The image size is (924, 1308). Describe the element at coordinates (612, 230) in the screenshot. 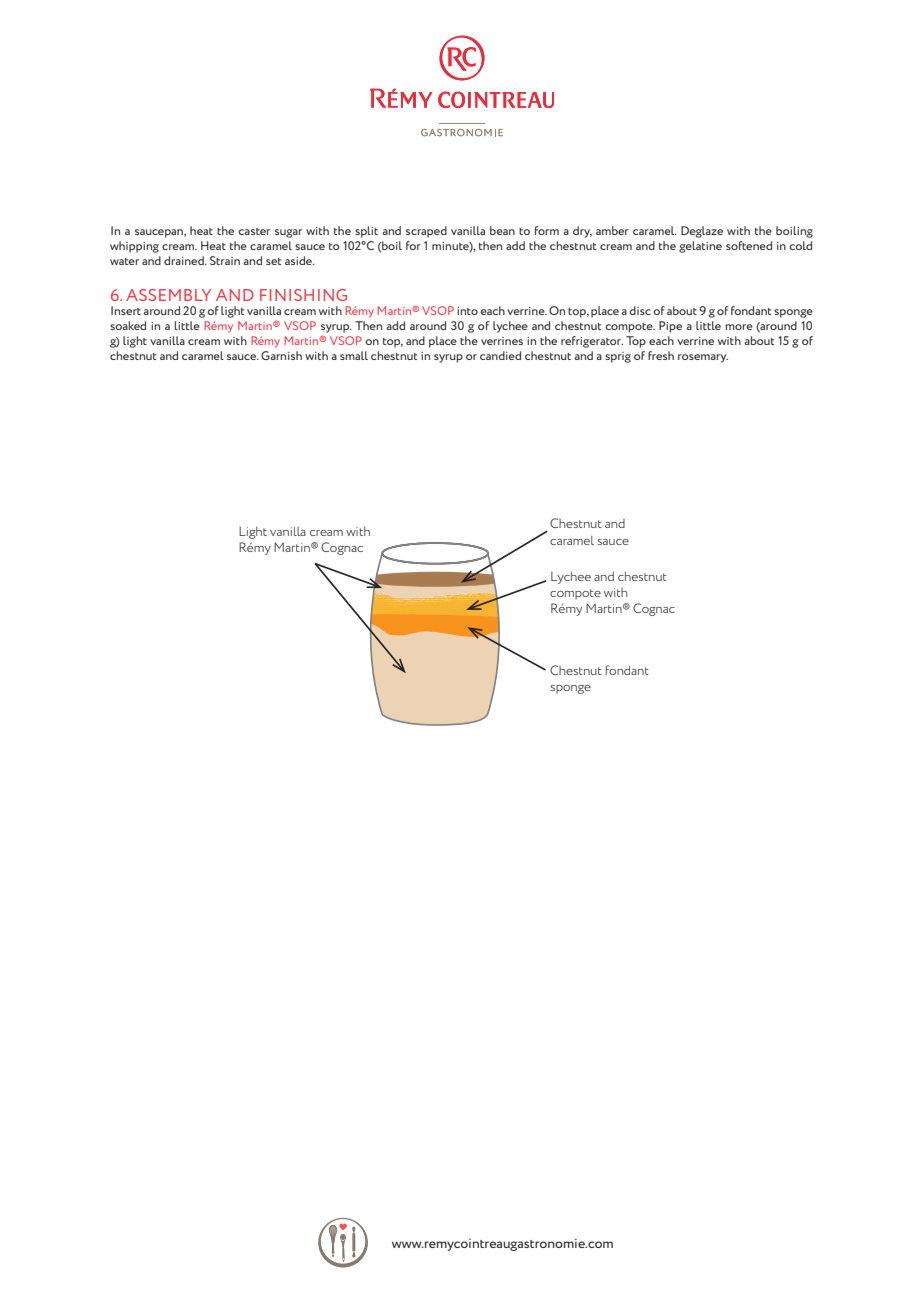

I see `amber` at that location.
